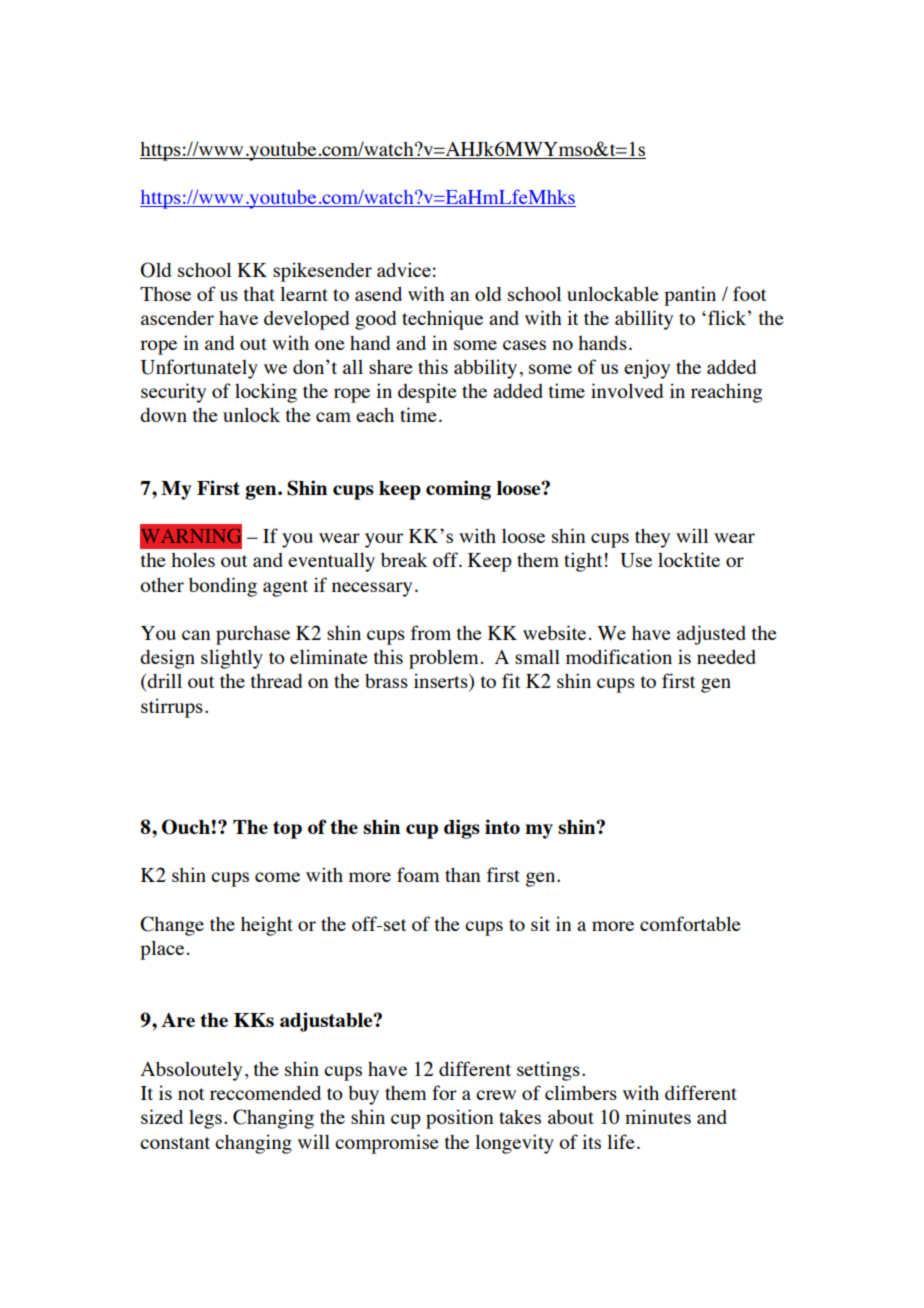  I want to click on position, so click(460, 1119).
